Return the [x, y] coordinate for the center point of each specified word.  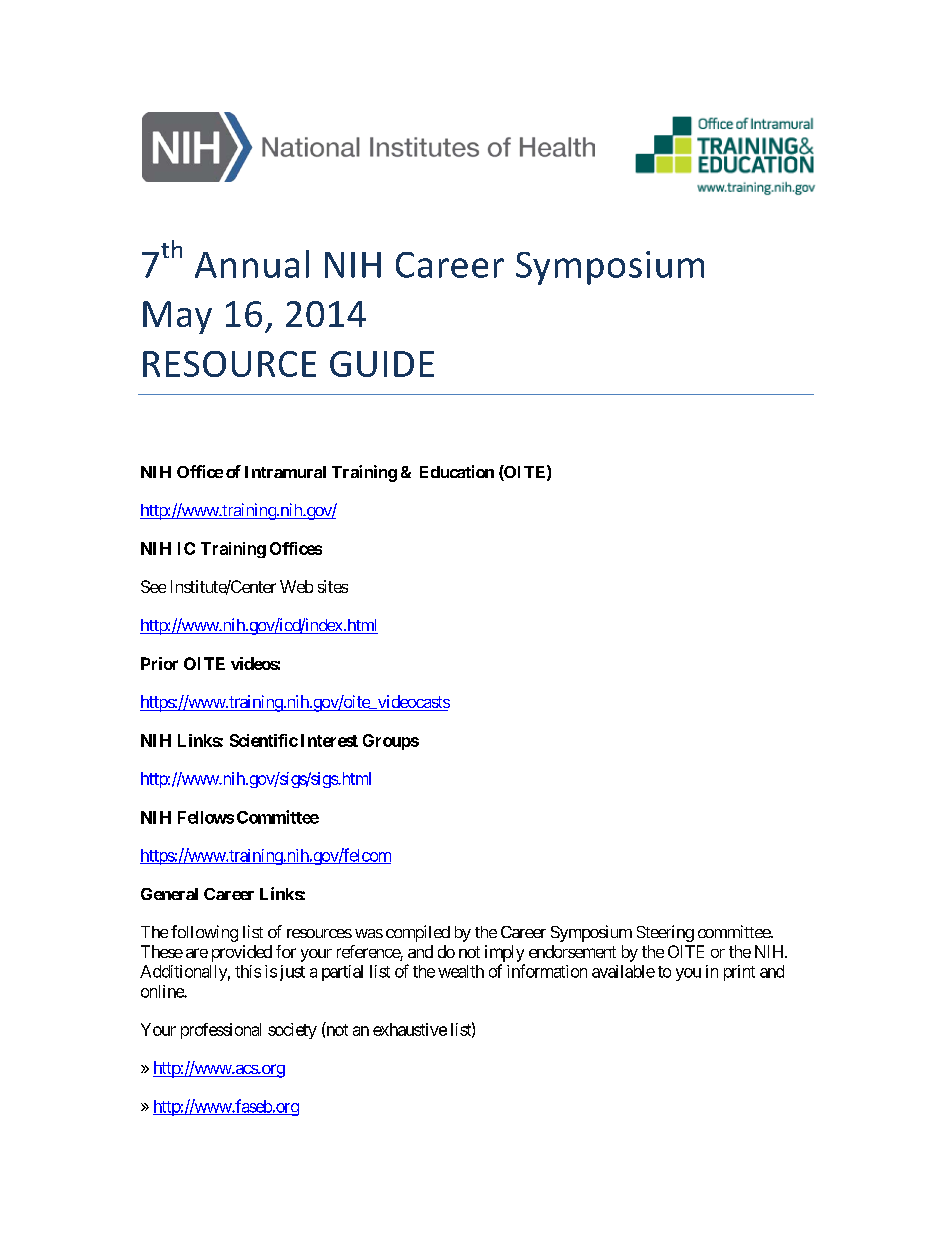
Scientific [264, 740]
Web [296, 586]
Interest [329, 740]
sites [333, 586]
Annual [252, 264]
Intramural [285, 472]
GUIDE [382, 364]
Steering [665, 933]
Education [457, 471]
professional [221, 1031]
